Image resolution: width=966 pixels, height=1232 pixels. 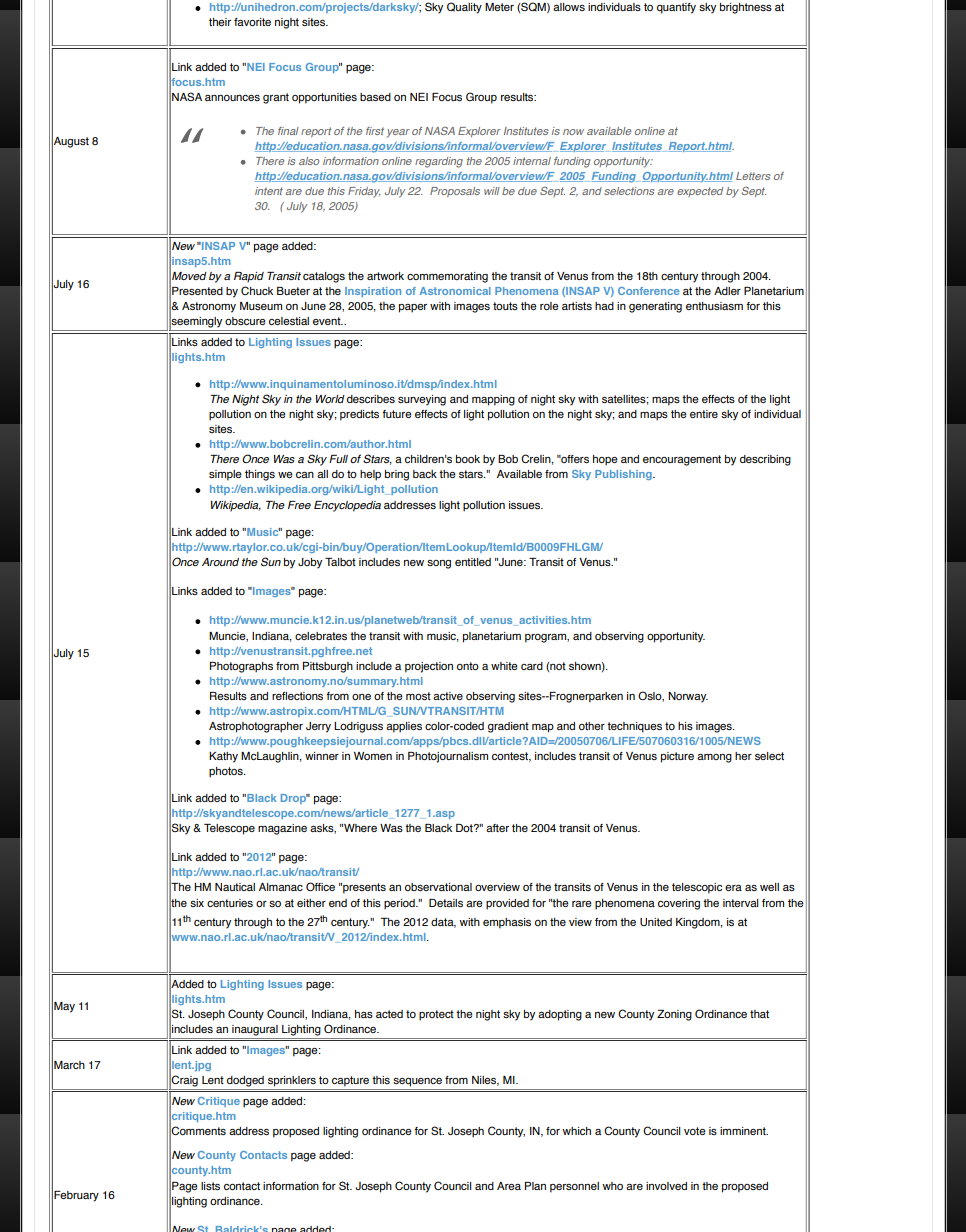 What do you see at coordinates (464, 8) in the image?
I see `Quality` at bounding box center [464, 8].
